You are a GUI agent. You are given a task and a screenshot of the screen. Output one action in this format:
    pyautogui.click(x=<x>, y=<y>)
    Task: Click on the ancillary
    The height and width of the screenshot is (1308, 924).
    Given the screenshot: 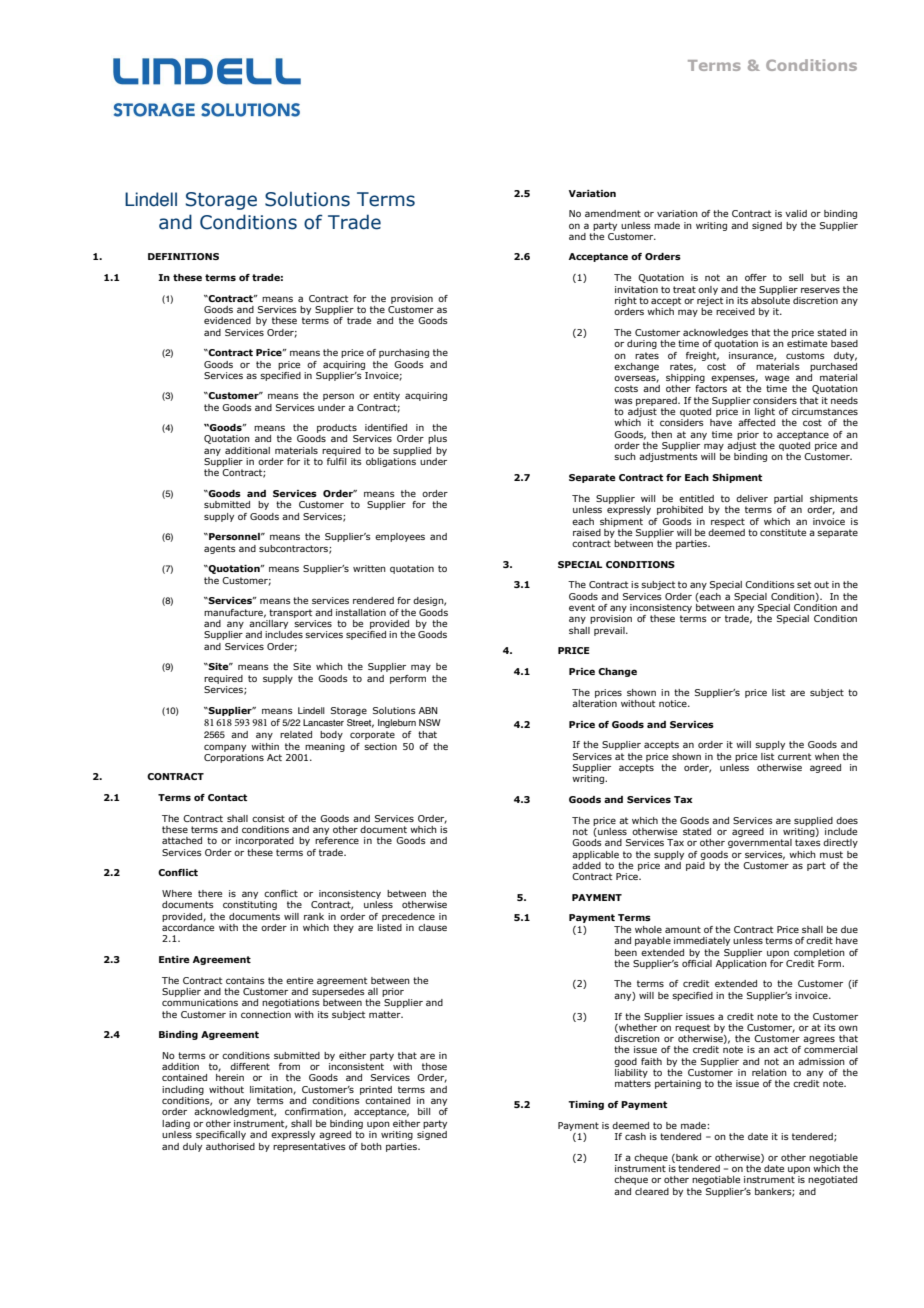 What is the action you would take?
    pyautogui.click(x=270, y=626)
